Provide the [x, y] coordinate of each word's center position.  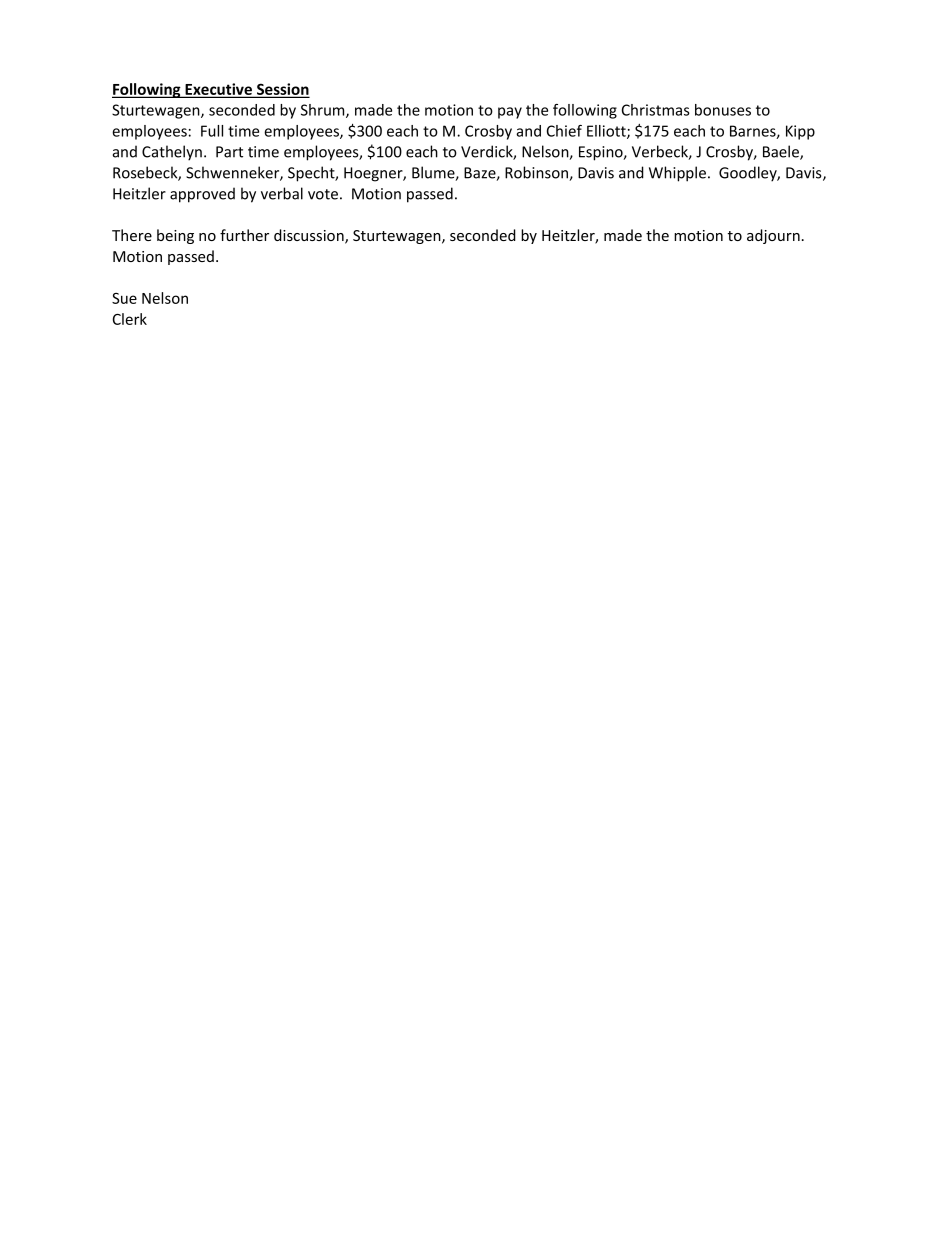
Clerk [130, 319]
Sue [124, 298]
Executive [218, 90]
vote [323, 194]
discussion [310, 236]
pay [510, 113]
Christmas [656, 110]
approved [202, 195]
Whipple [679, 174]
